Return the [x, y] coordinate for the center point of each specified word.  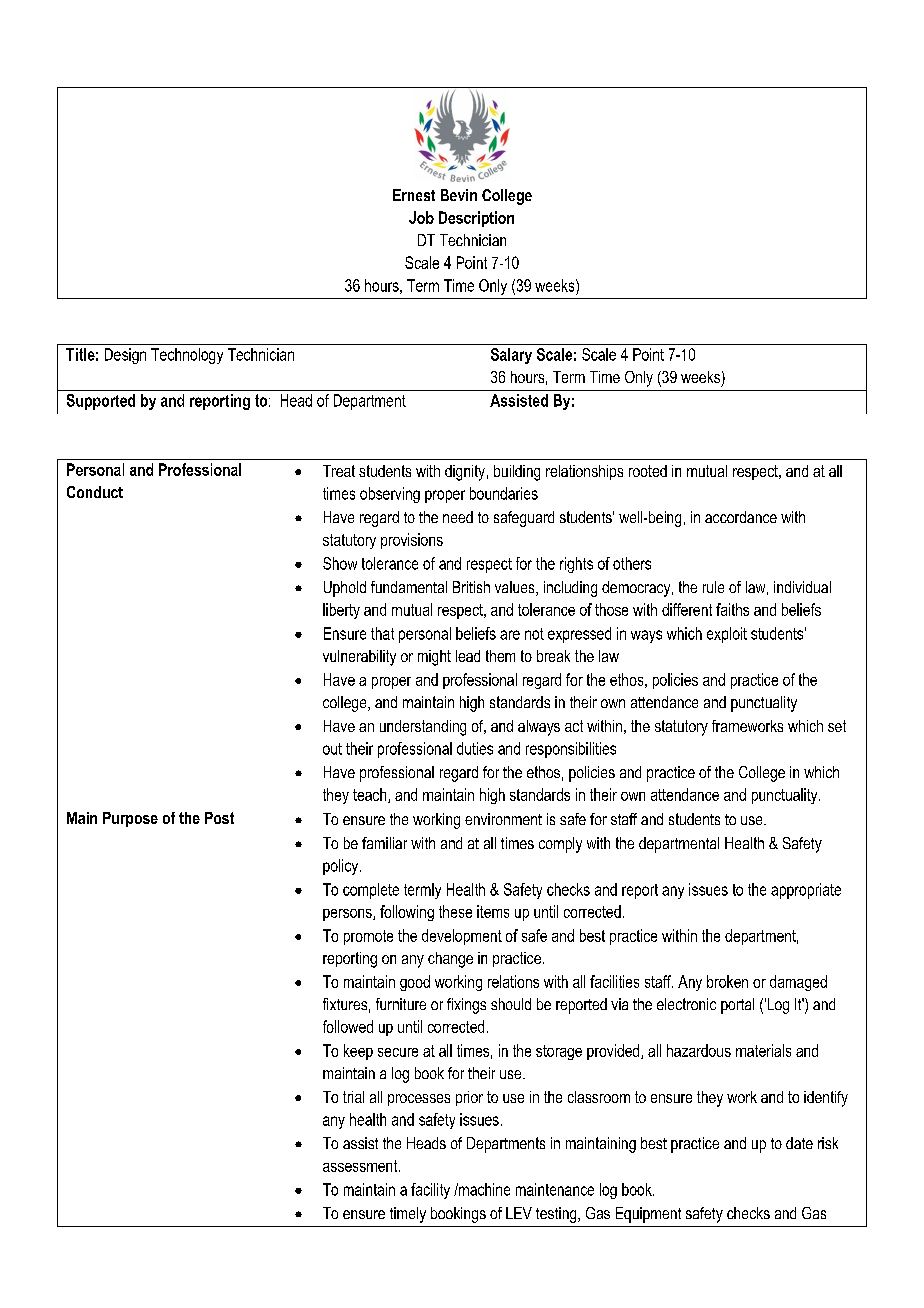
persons [348, 915]
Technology [187, 356]
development [462, 937]
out [332, 749]
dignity [465, 473]
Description [476, 219]
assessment [361, 1166]
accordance [741, 517]
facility [430, 1191]
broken [727, 981]
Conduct [95, 492]
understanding [423, 728]
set [837, 726]
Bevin [459, 195]
